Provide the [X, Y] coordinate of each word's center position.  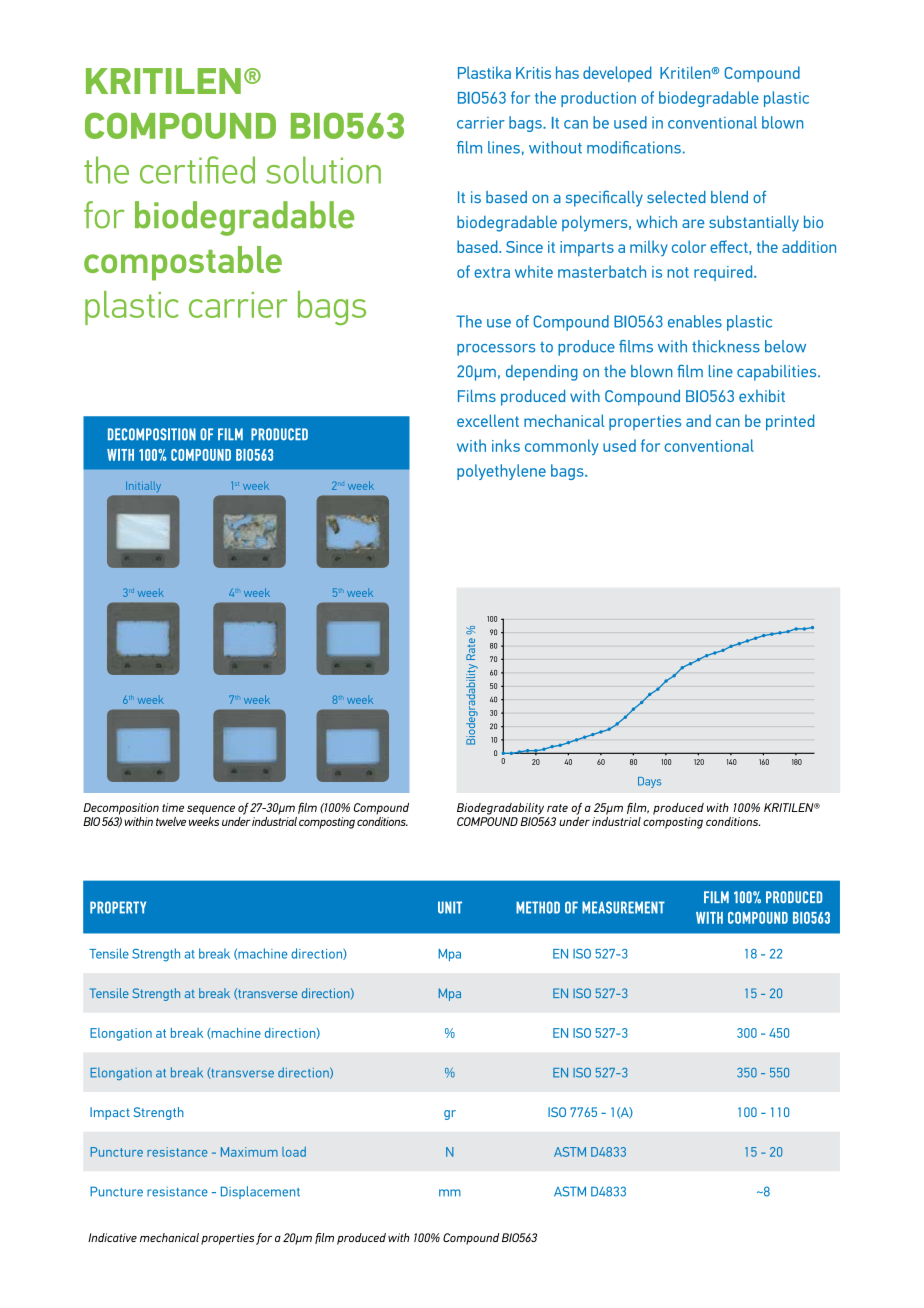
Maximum [249, 1152]
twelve [171, 821]
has [567, 72]
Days [649, 782]
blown [782, 122]
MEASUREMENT [623, 907]
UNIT [450, 907]
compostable [183, 263]
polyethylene [501, 472]
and [698, 421]
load [294, 1152]
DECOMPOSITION [152, 434]
